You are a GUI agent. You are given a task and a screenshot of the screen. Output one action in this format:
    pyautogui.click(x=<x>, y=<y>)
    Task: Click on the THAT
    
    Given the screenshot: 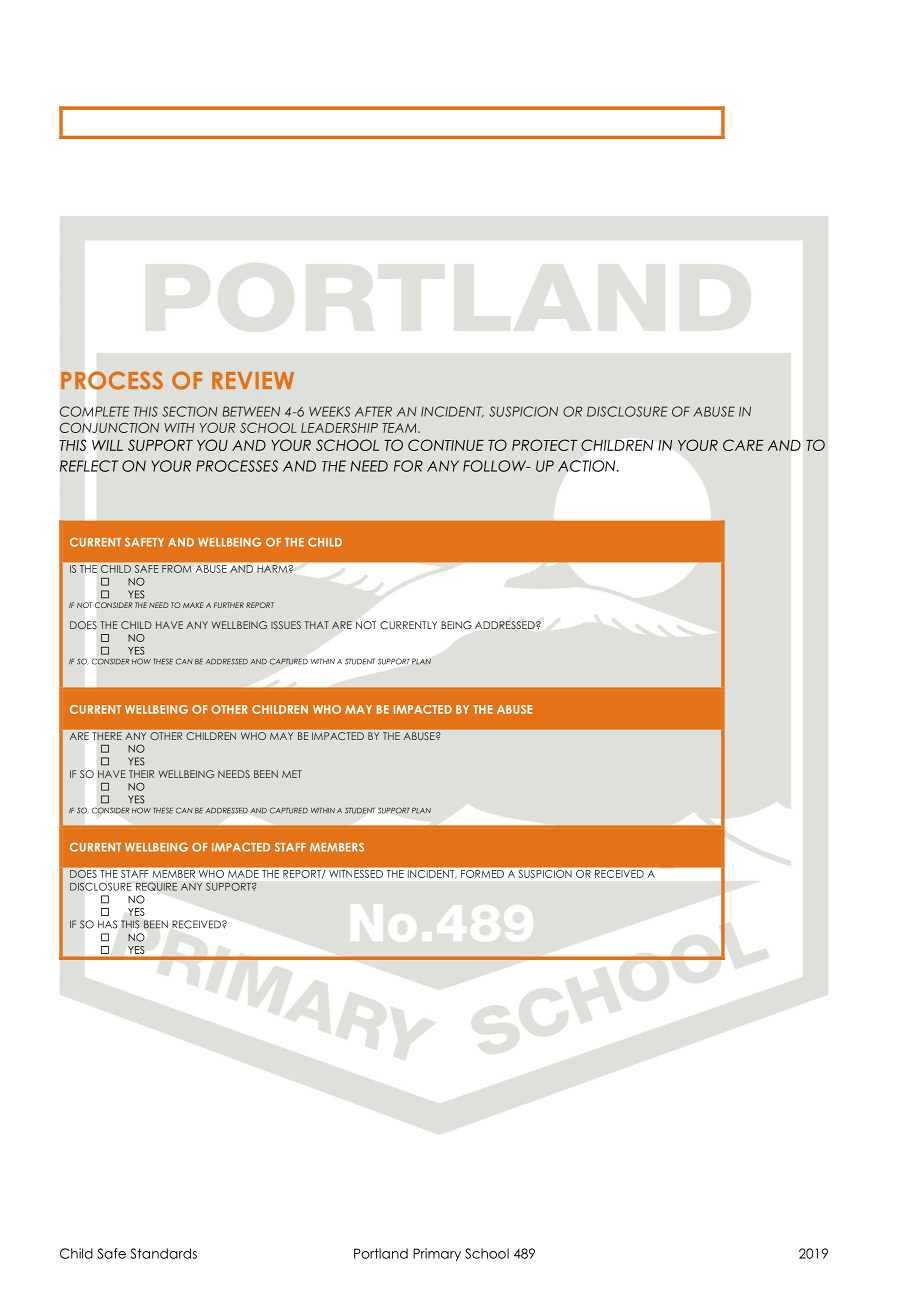 What is the action you would take?
    pyautogui.click(x=317, y=625)
